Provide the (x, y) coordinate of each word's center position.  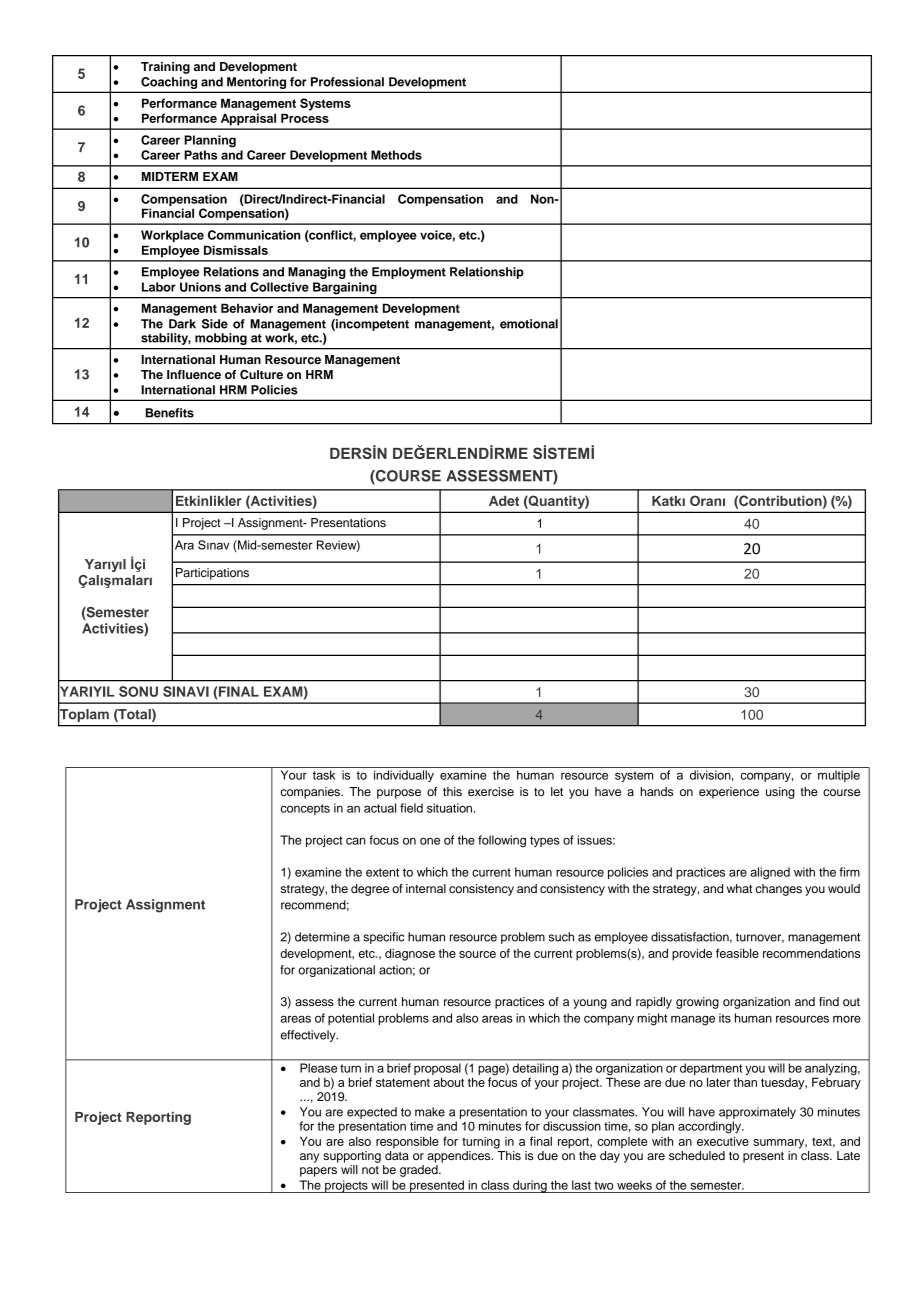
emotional (529, 324)
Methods (396, 155)
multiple (839, 776)
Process (305, 118)
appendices (460, 1157)
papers (318, 1172)
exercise (491, 791)
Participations (212, 574)
